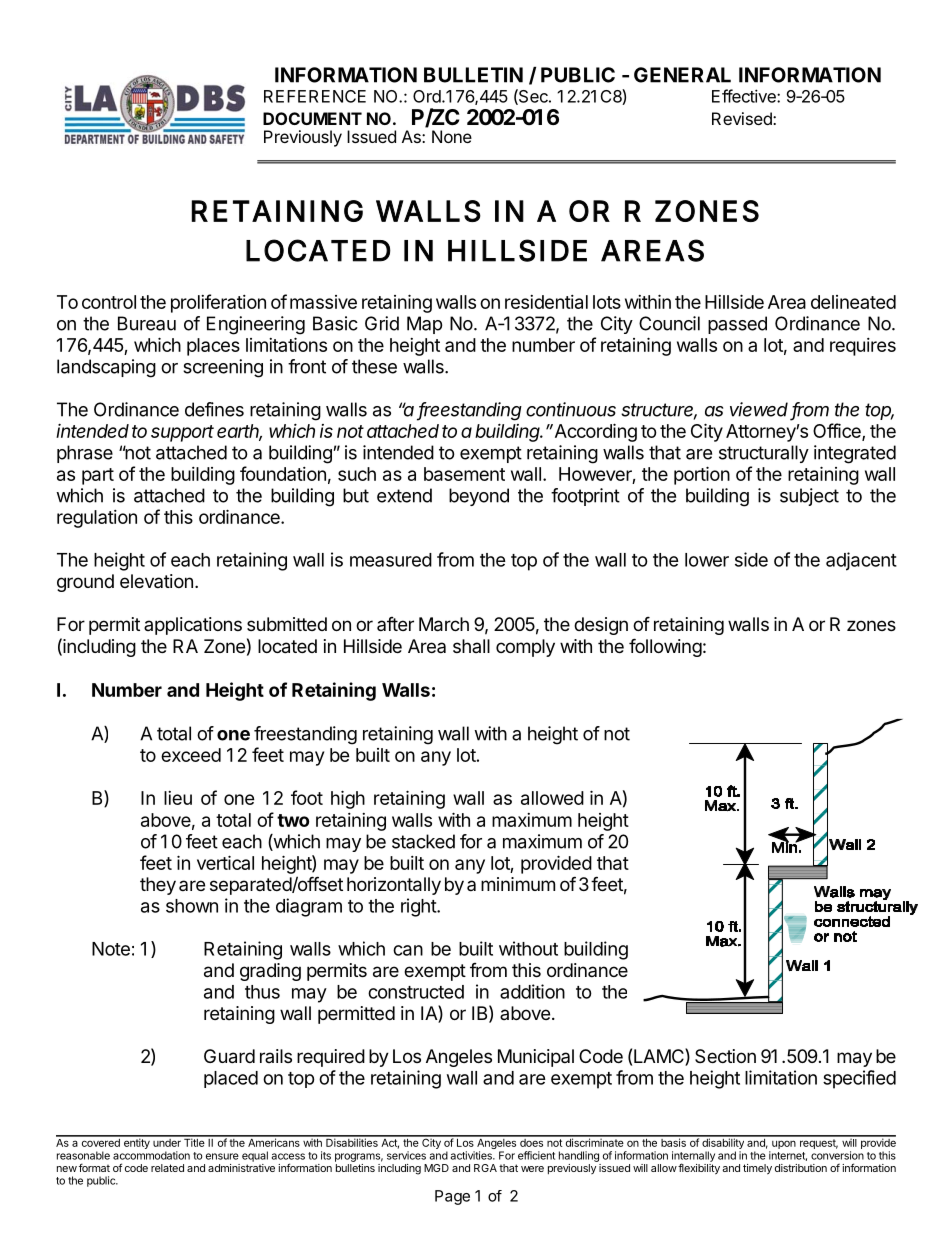 This screenshot has height=1233, width=952. I want to click on timely, so click(757, 1169).
